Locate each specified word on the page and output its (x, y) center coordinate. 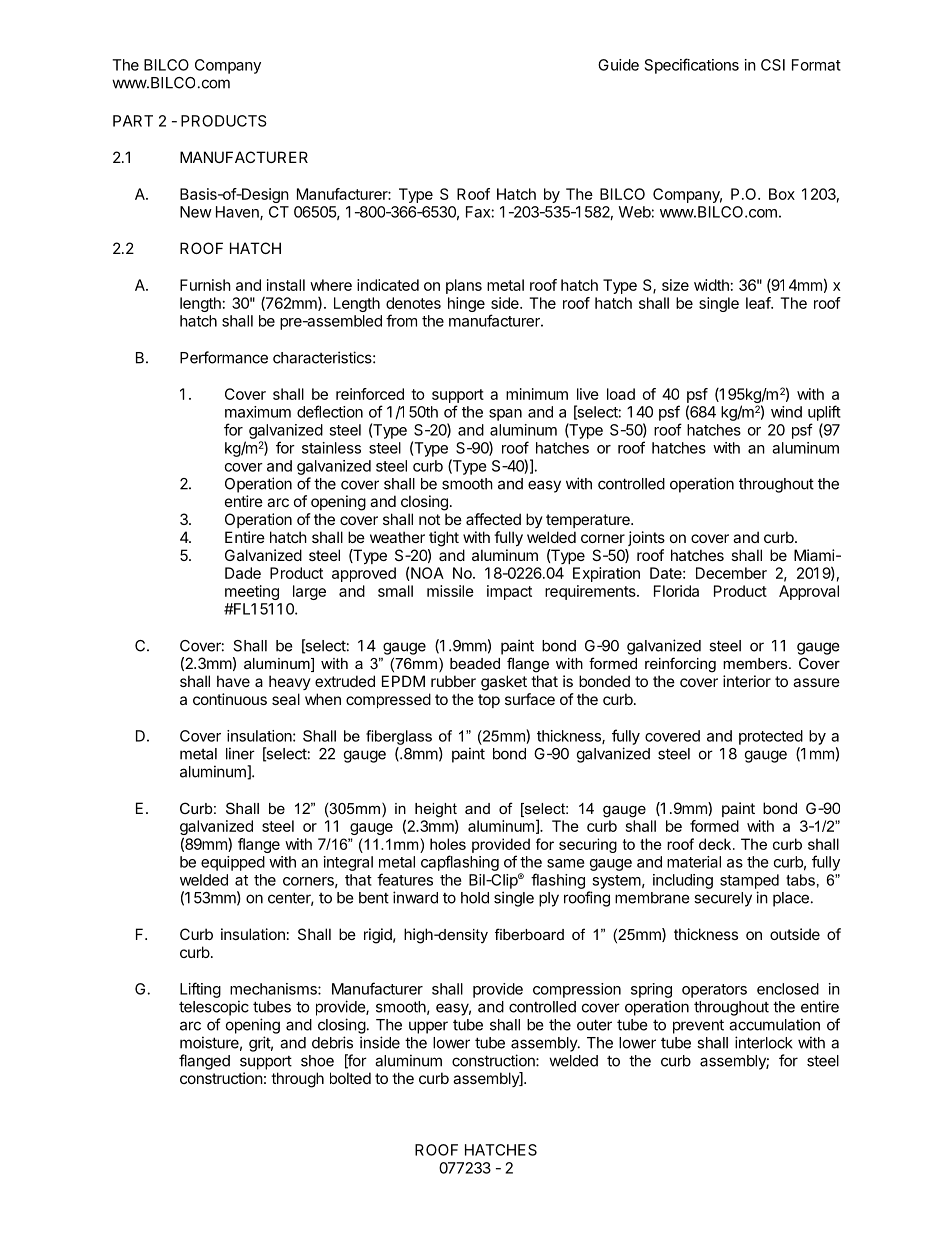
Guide (618, 65)
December (731, 573)
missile (450, 591)
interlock (764, 1042)
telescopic (214, 1008)
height (436, 811)
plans (464, 286)
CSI (773, 65)
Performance (224, 357)
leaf (759, 303)
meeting (252, 592)
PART (133, 121)
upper (428, 1027)
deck (716, 844)
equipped (233, 863)
